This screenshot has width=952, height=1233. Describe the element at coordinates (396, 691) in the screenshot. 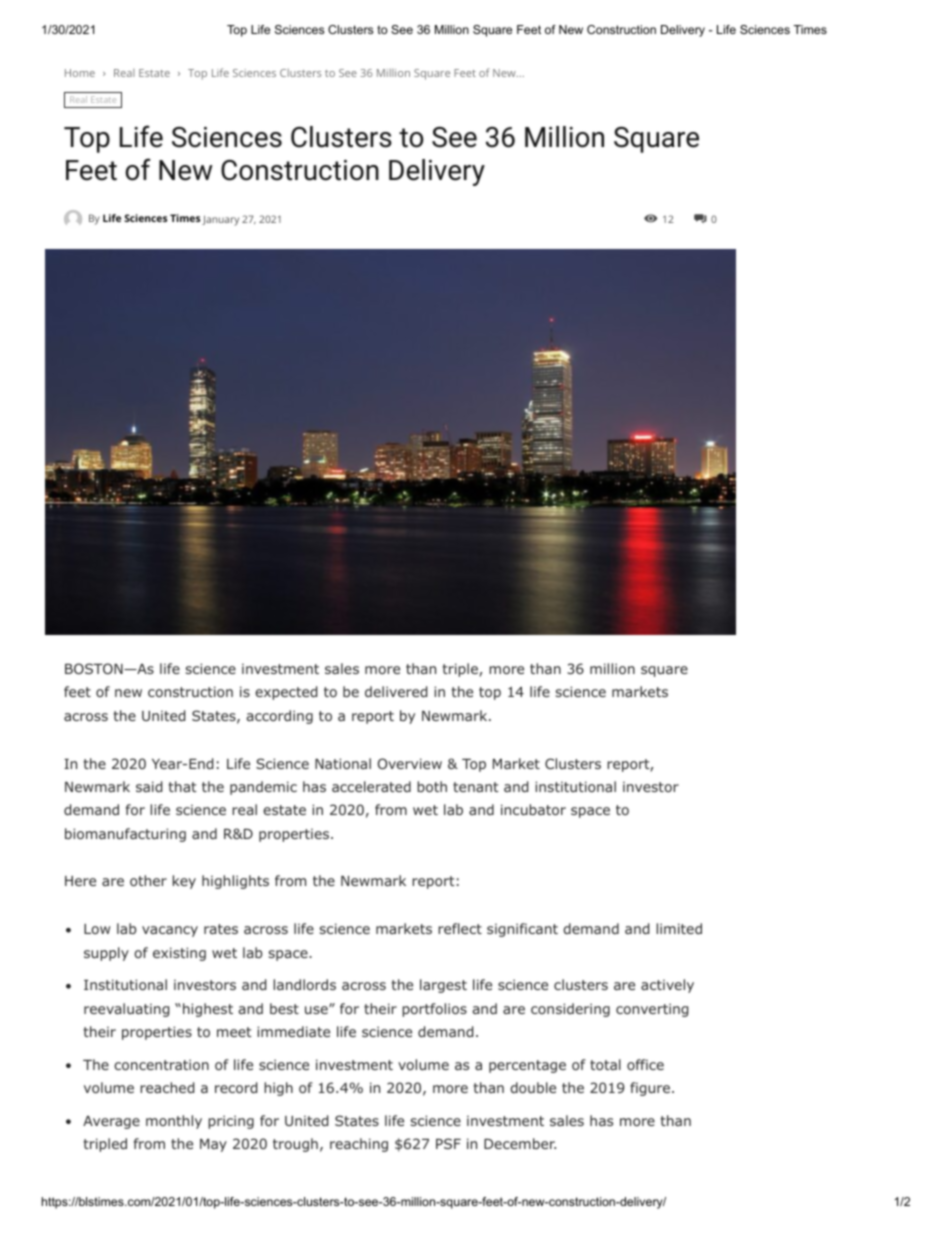

I see `delivered` at that location.
